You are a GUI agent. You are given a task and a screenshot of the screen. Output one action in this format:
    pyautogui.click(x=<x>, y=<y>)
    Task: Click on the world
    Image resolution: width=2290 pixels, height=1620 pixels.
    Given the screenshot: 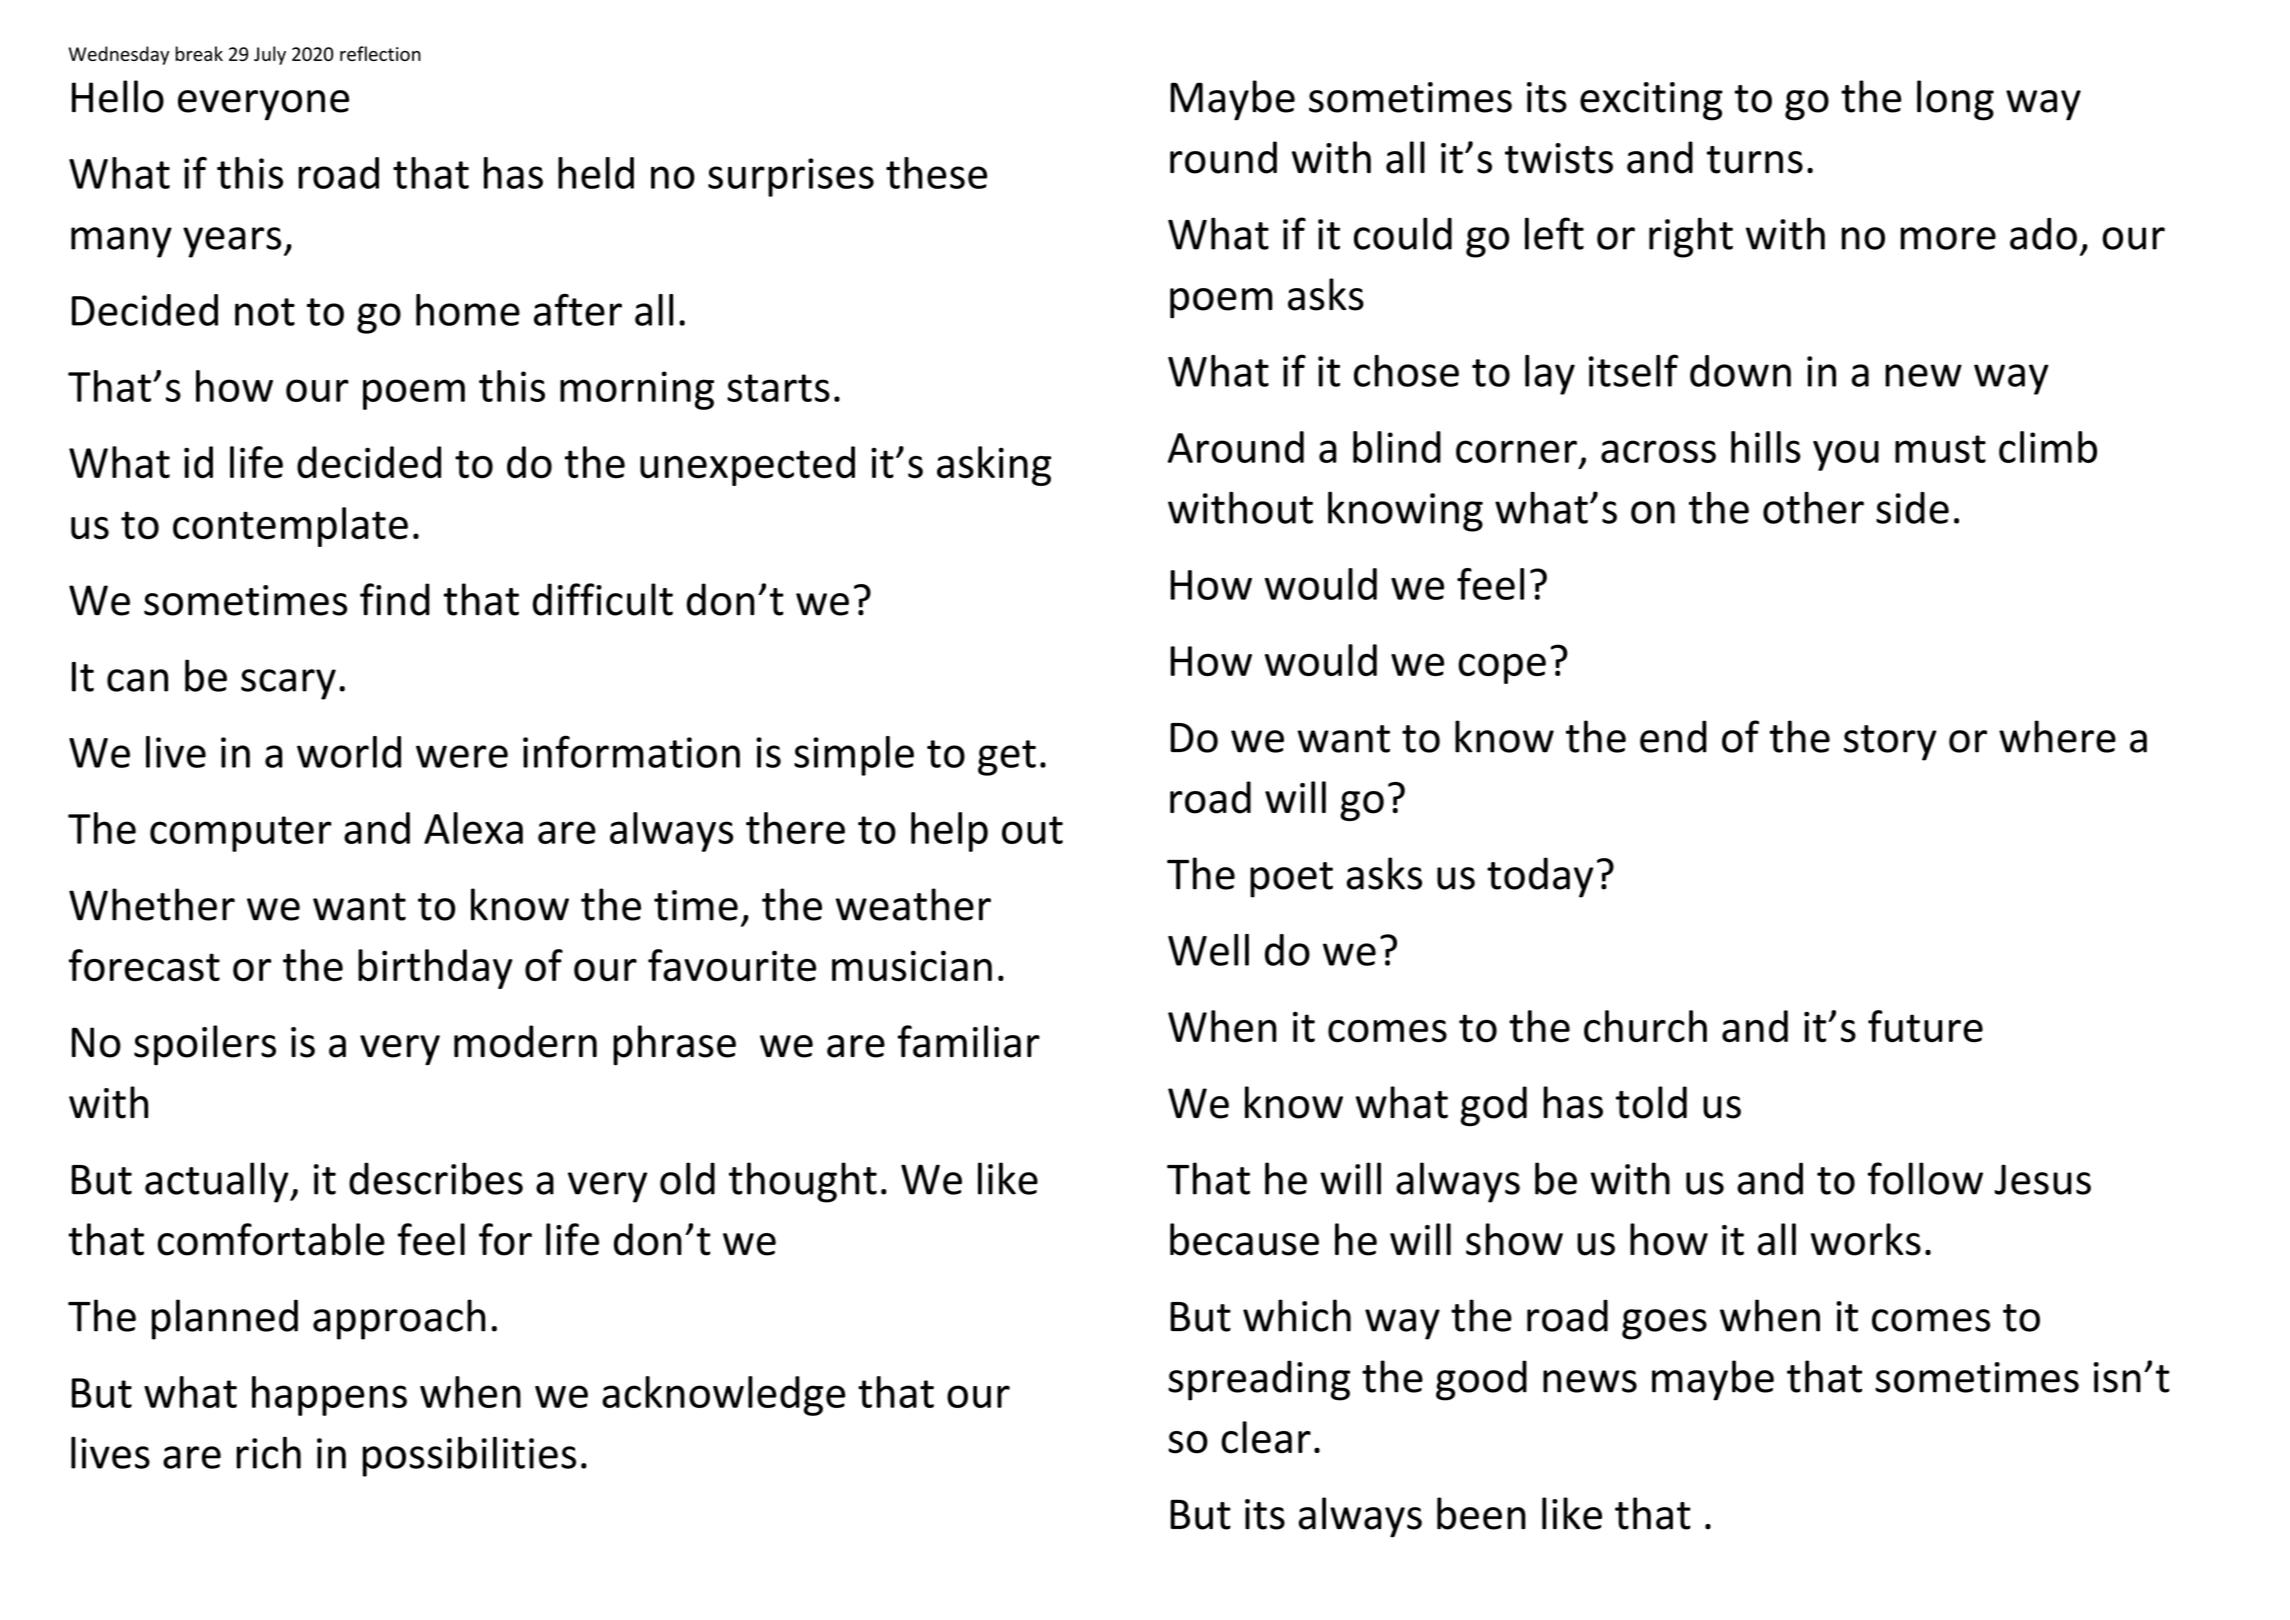 What is the action you would take?
    pyautogui.click(x=349, y=752)
